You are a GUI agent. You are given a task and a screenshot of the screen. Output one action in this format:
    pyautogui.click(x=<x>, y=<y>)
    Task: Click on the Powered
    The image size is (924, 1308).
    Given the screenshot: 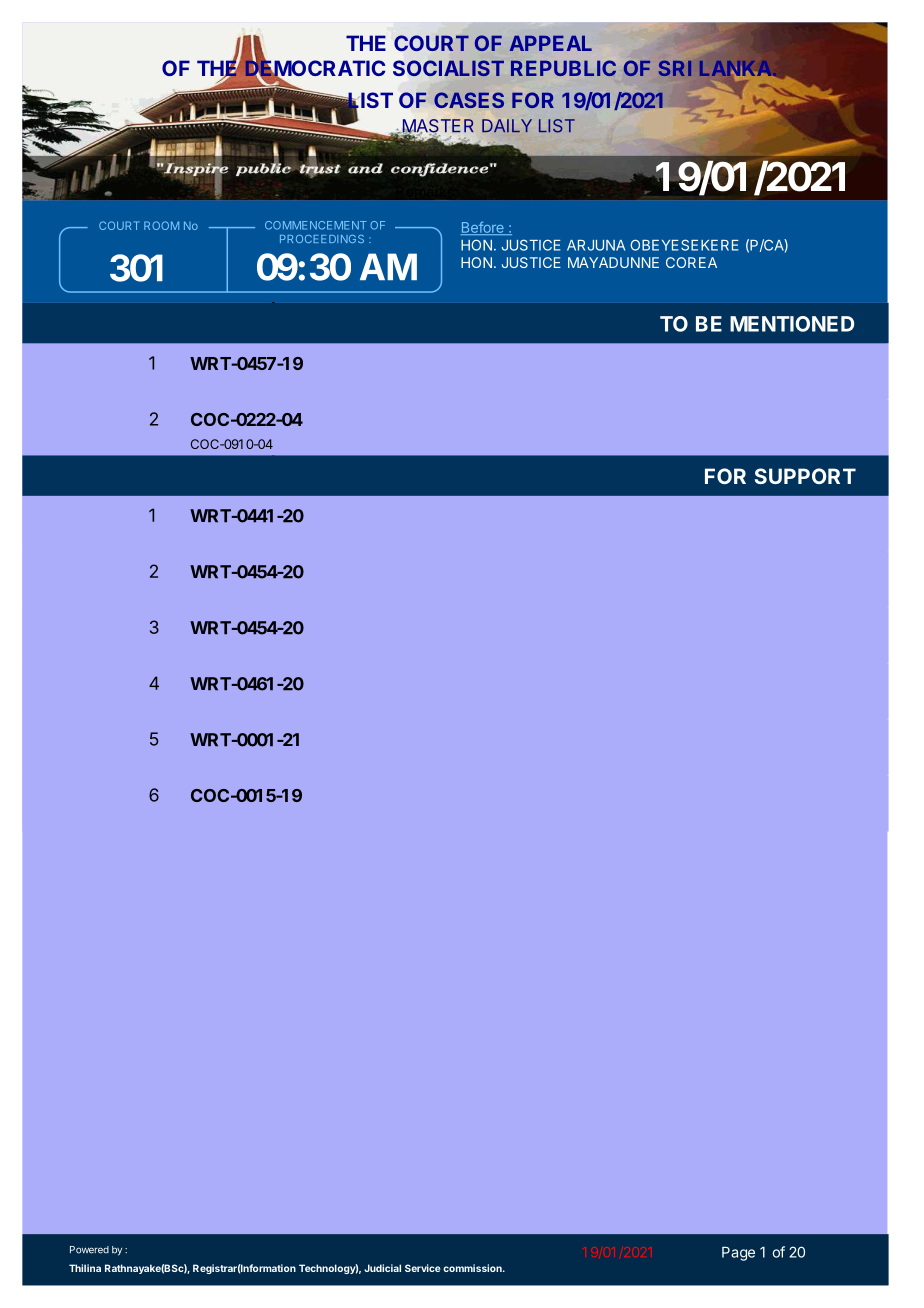 What is the action you would take?
    pyautogui.click(x=89, y=1250)
